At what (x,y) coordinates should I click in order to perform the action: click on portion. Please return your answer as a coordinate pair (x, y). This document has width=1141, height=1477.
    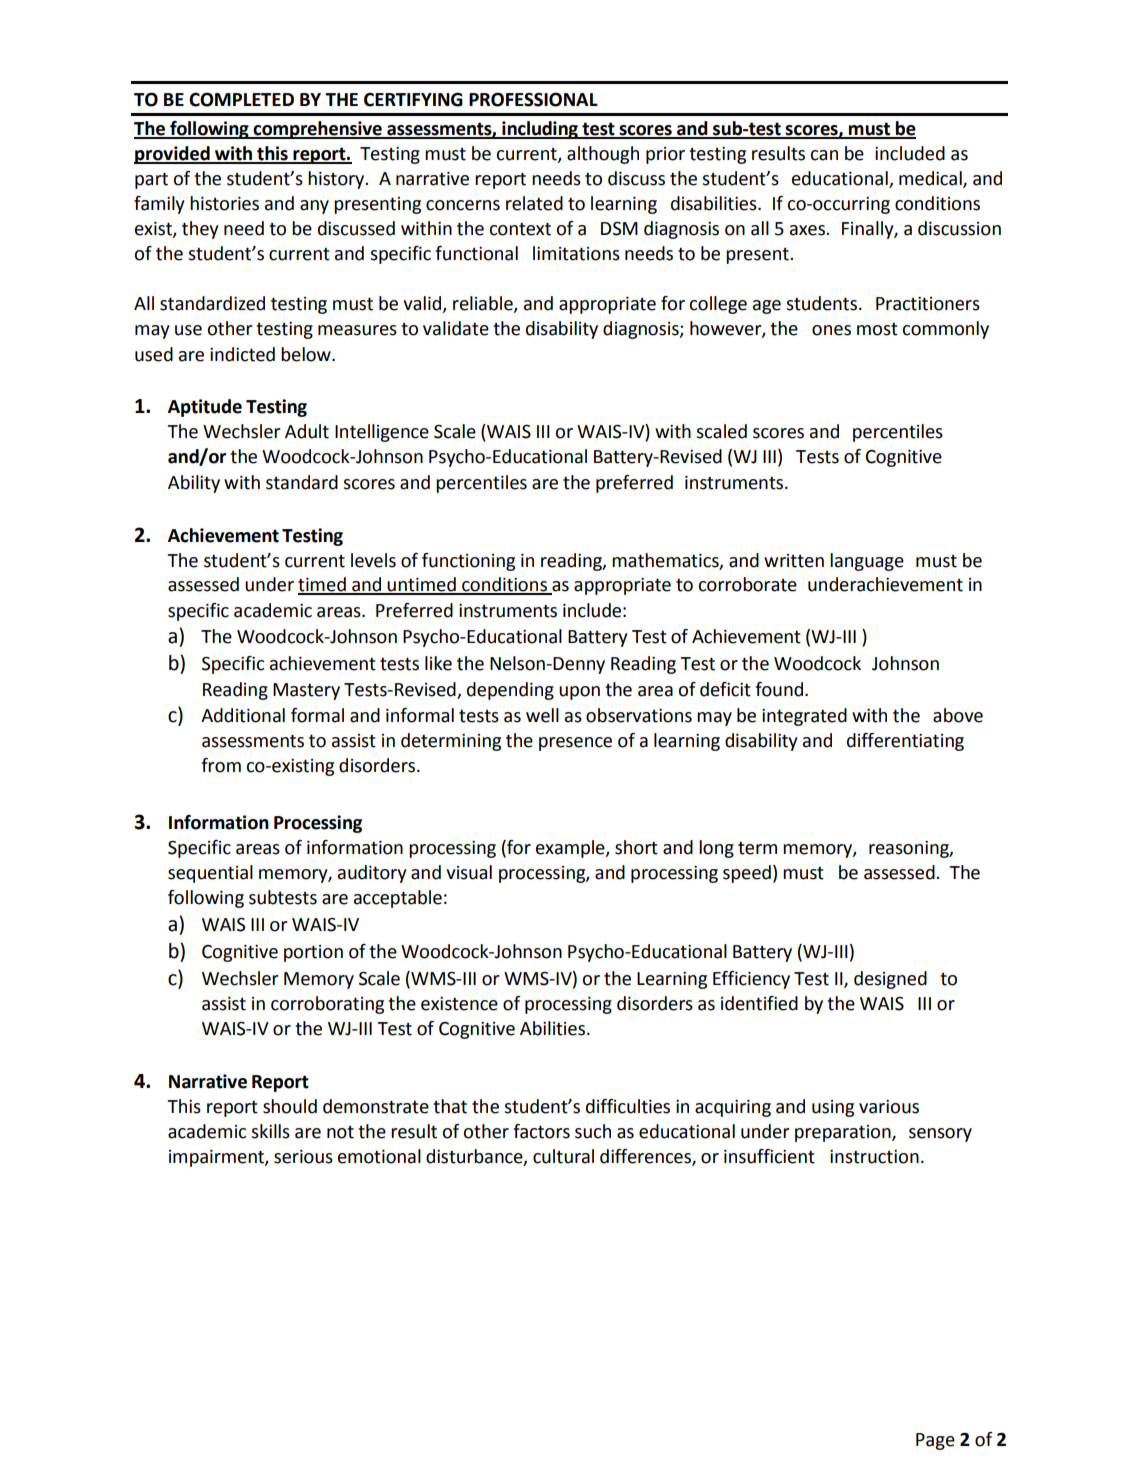
    Looking at the image, I should click on (313, 953).
